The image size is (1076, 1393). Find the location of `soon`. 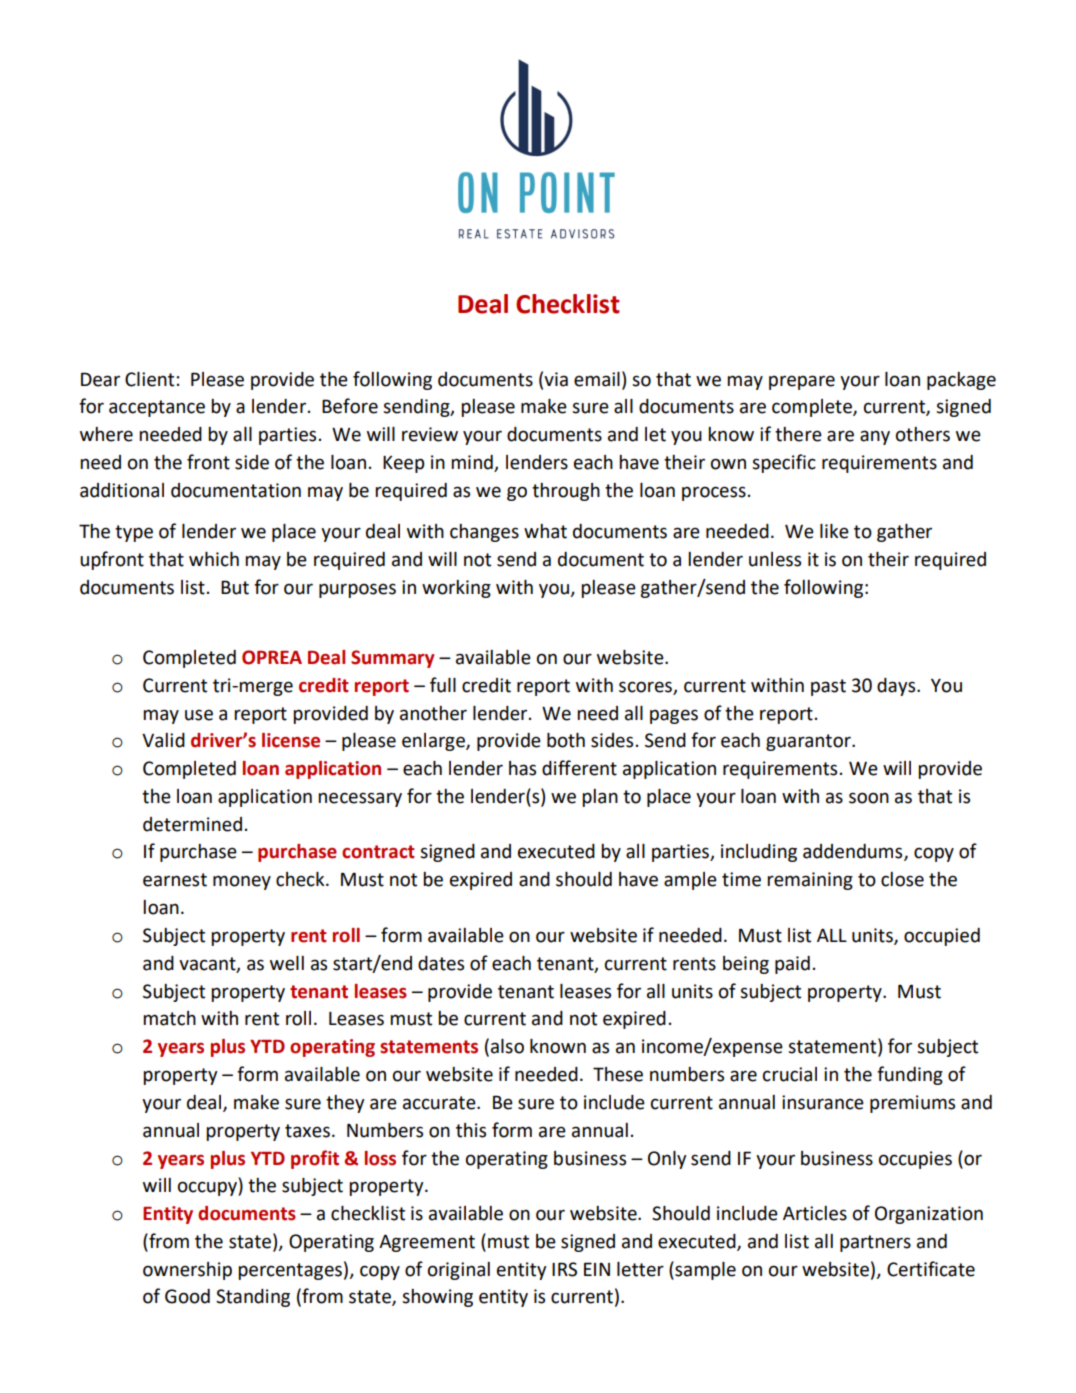

soon is located at coordinates (869, 798).
